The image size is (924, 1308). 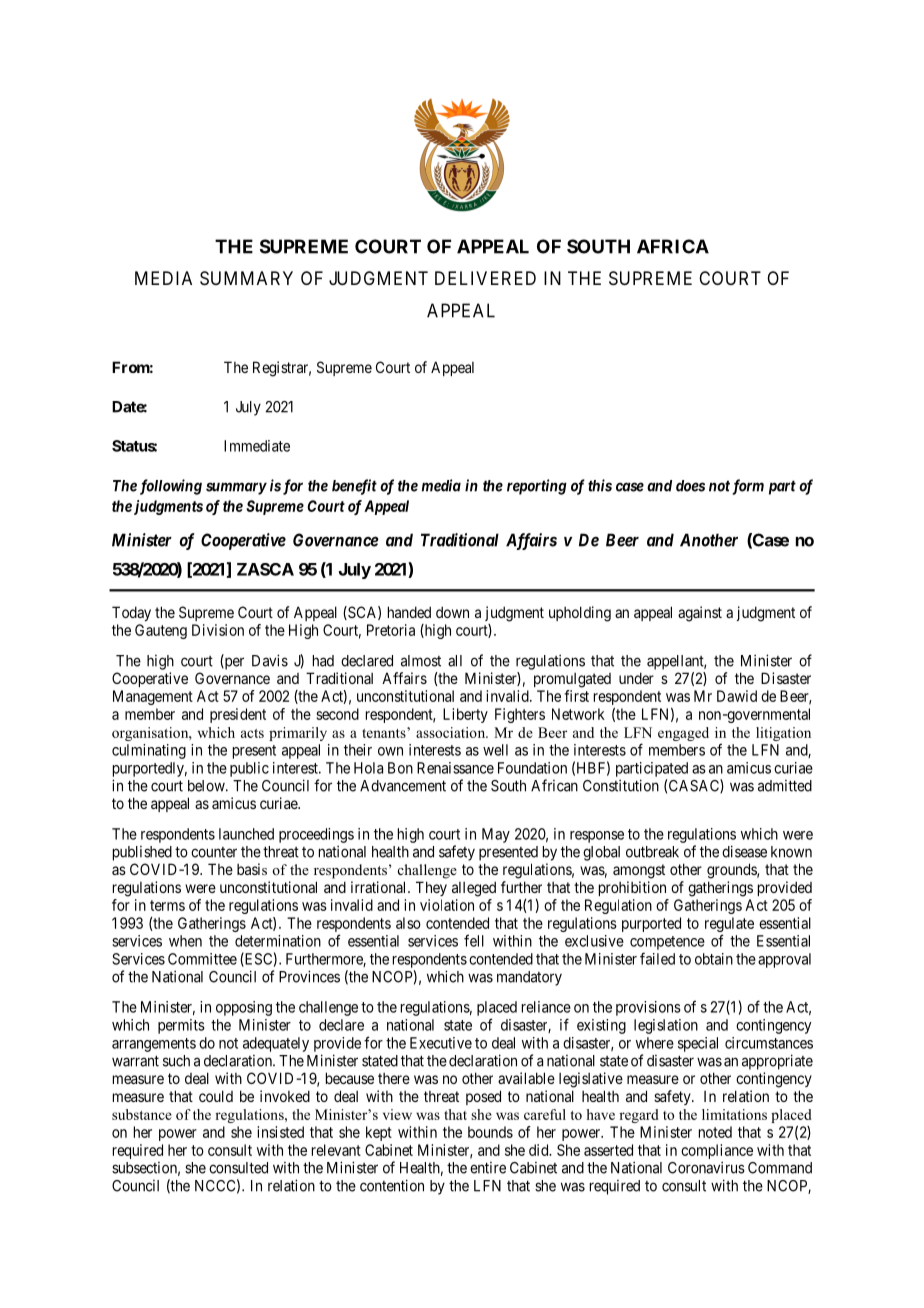 What do you see at coordinates (452, 732) in the screenshot?
I see `association` at bounding box center [452, 732].
